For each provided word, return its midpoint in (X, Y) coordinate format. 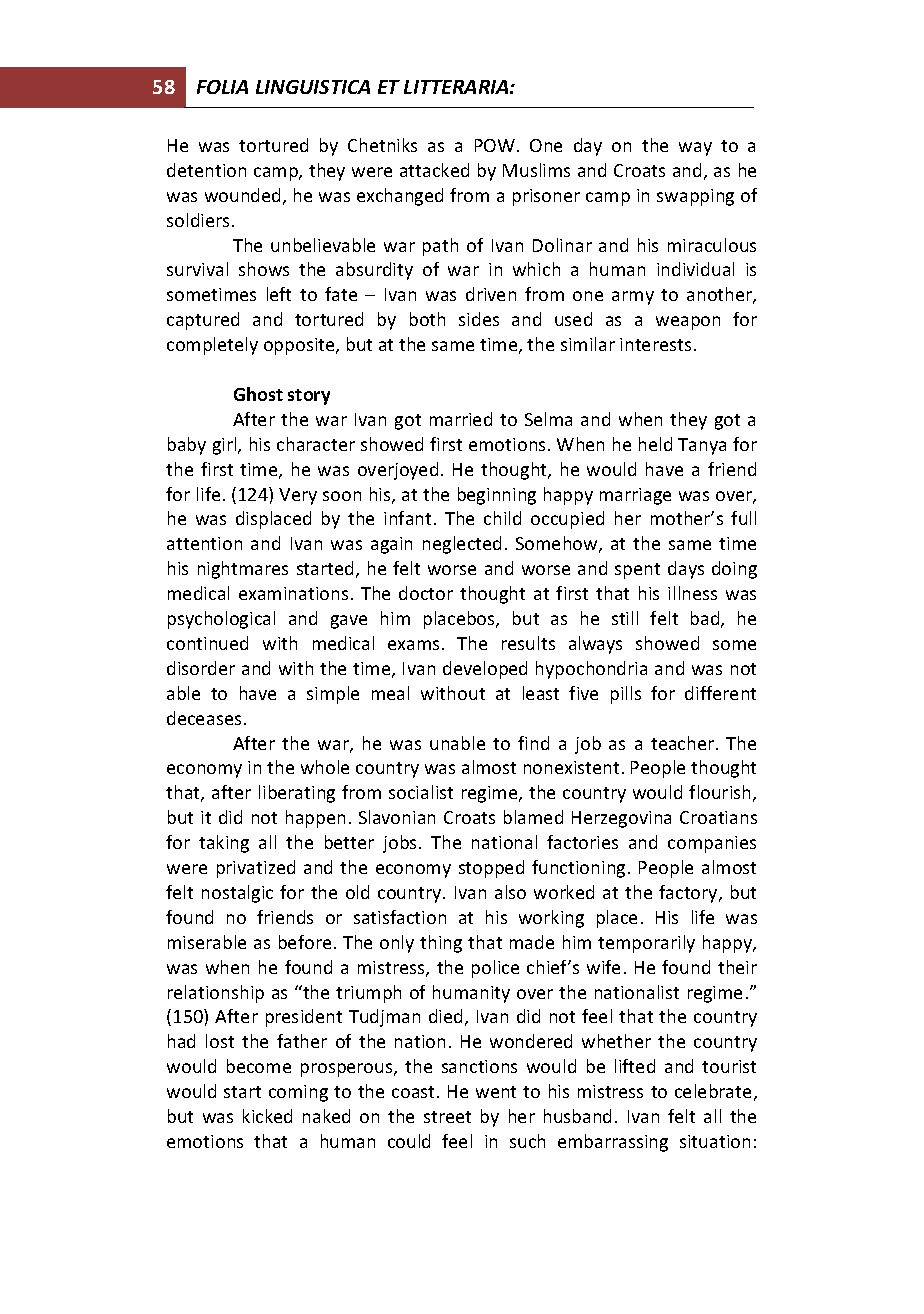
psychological (221, 620)
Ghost (258, 394)
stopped (491, 869)
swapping (695, 197)
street (447, 1117)
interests (655, 344)
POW (495, 145)
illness (692, 593)
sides (479, 319)
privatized (256, 869)
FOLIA (222, 87)
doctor (426, 593)
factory (689, 894)
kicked (267, 1116)
